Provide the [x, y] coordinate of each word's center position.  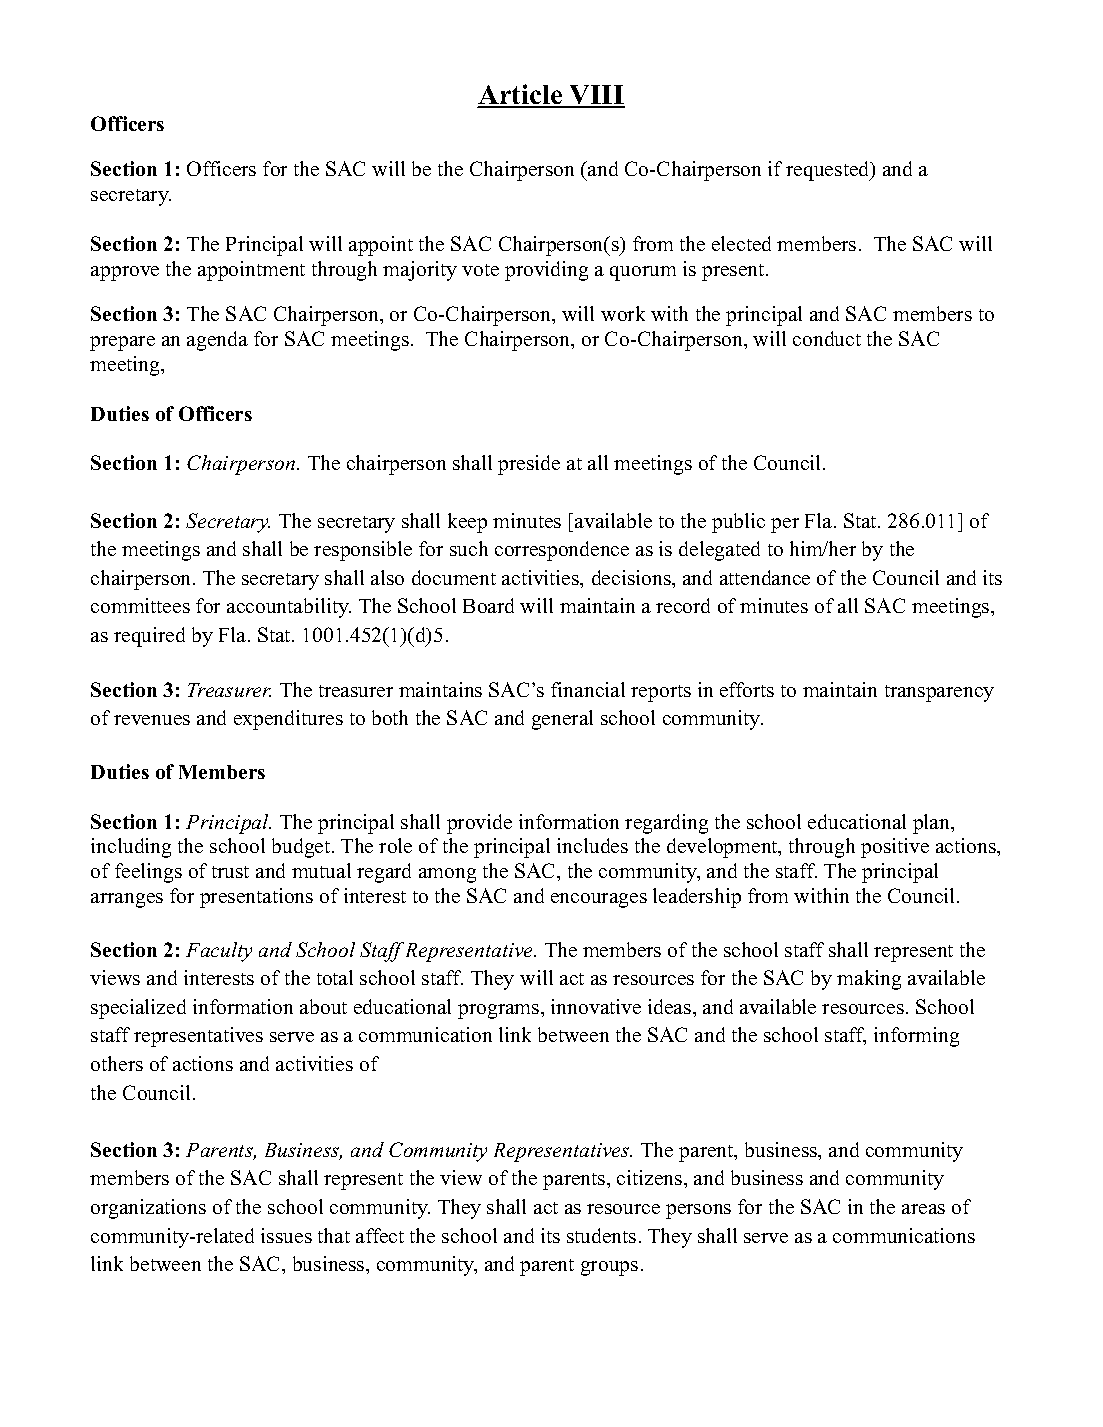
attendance [765, 577]
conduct [827, 338]
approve [125, 273]
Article [521, 96]
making [869, 980]
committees [140, 605]
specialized [138, 1009]
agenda [217, 341]
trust [230, 872]
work [623, 313]
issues [286, 1235]
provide [479, 824]
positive [895, 848]
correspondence [562, 551]
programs [498, 1011]
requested [829, 171]
